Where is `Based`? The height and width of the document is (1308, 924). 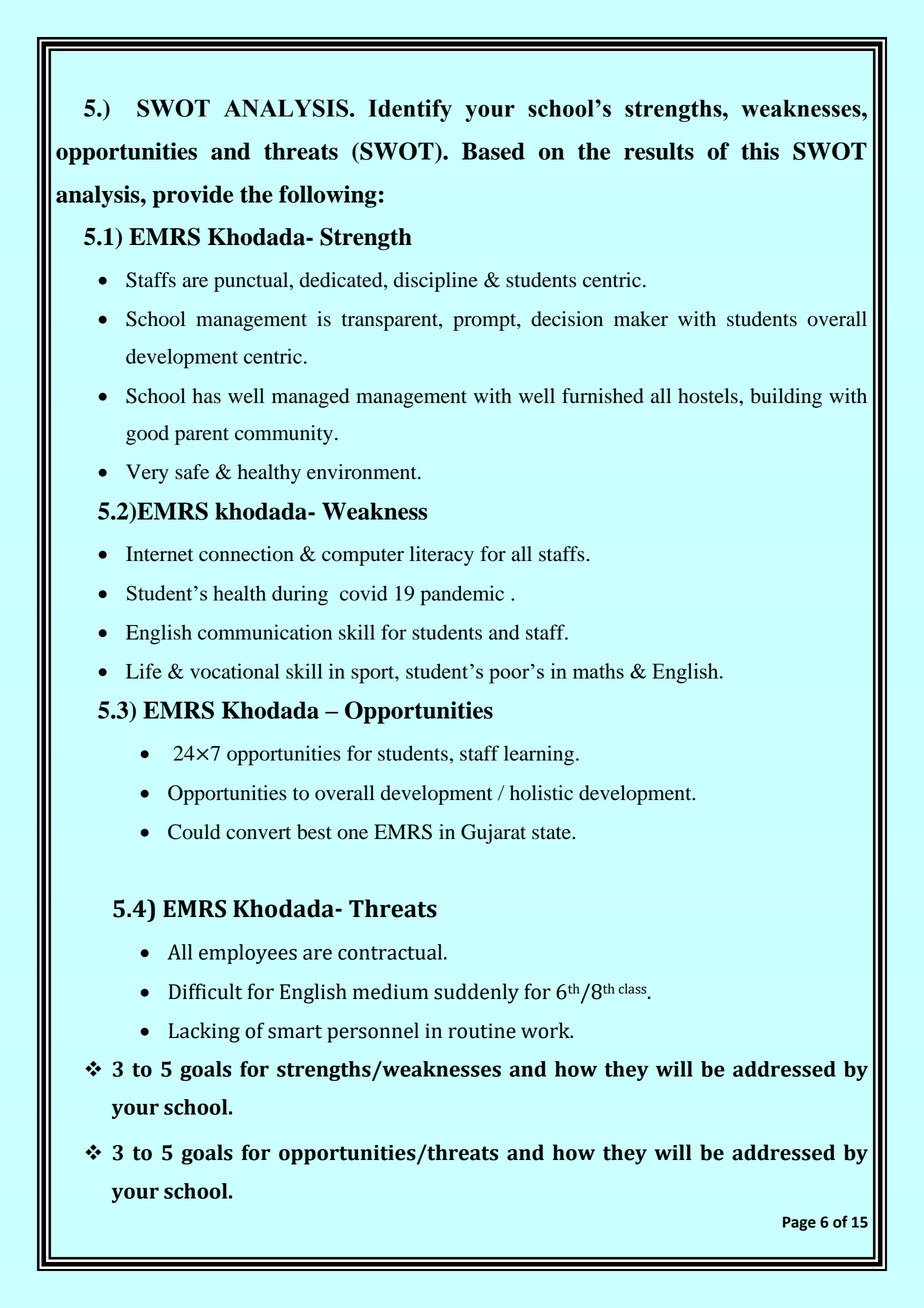 Based is located at coordinates (493, 151).
